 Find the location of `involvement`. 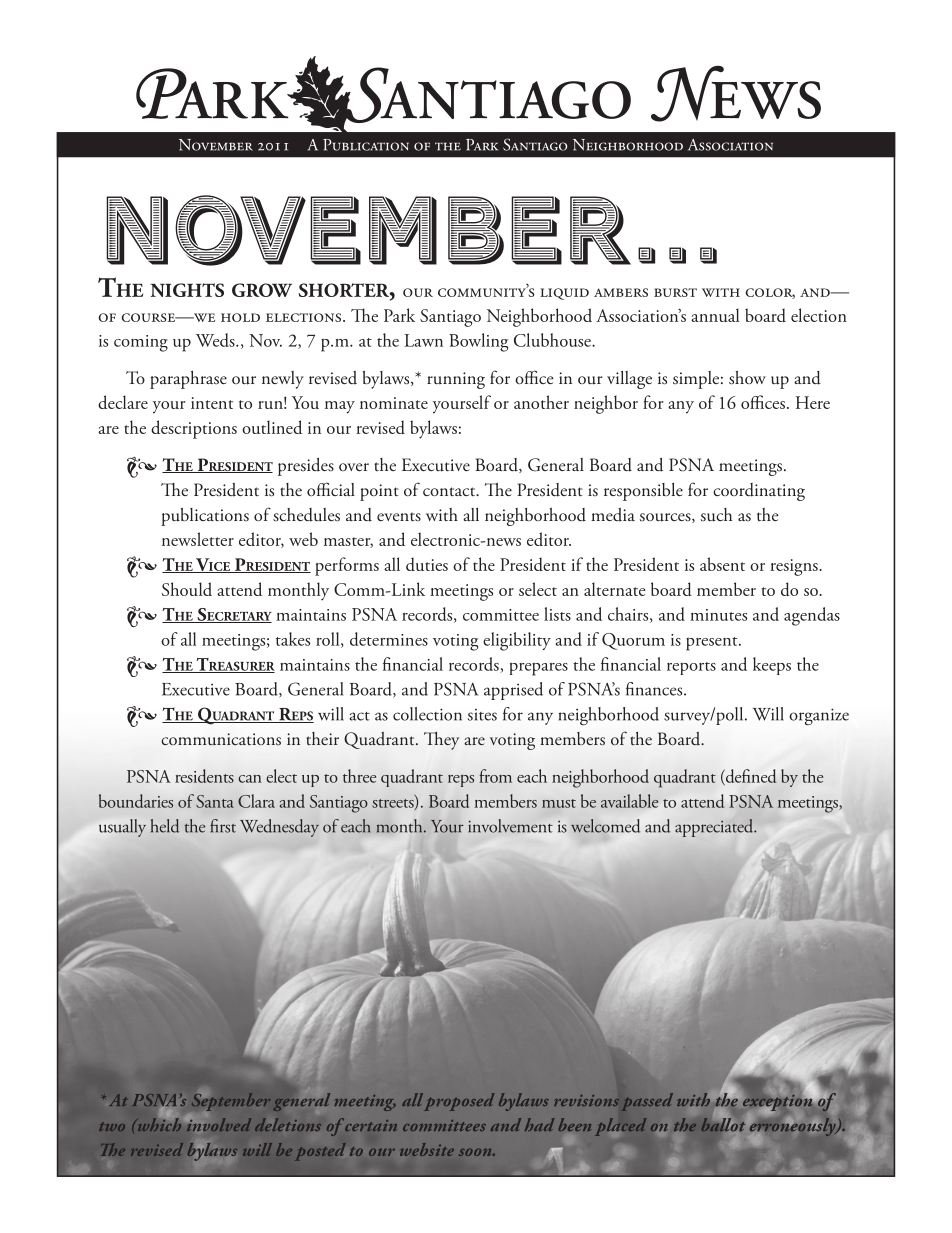

involvement is located at coordinates (510, 826).
